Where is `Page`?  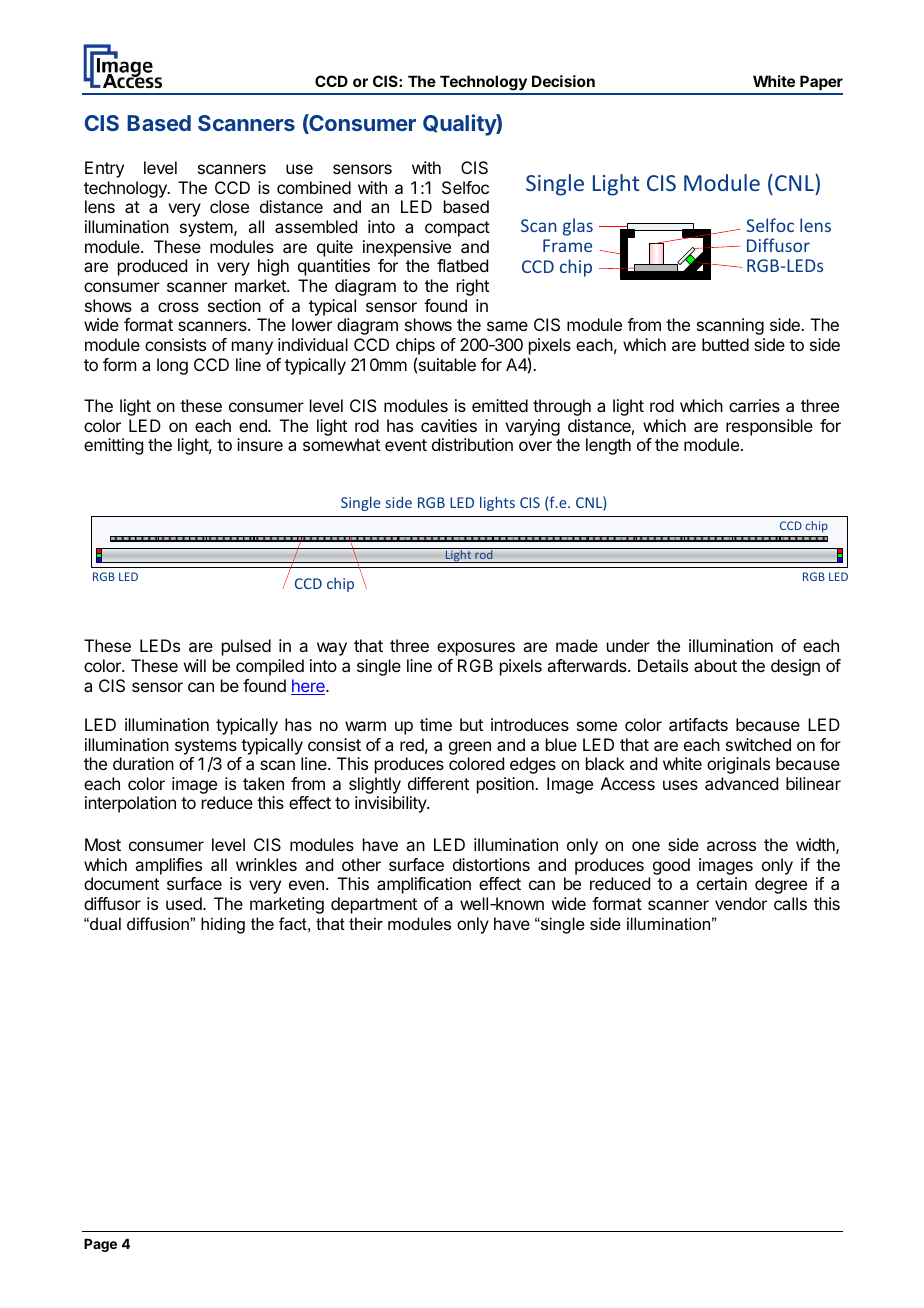 Page is located at coordinates (100, 1245).
